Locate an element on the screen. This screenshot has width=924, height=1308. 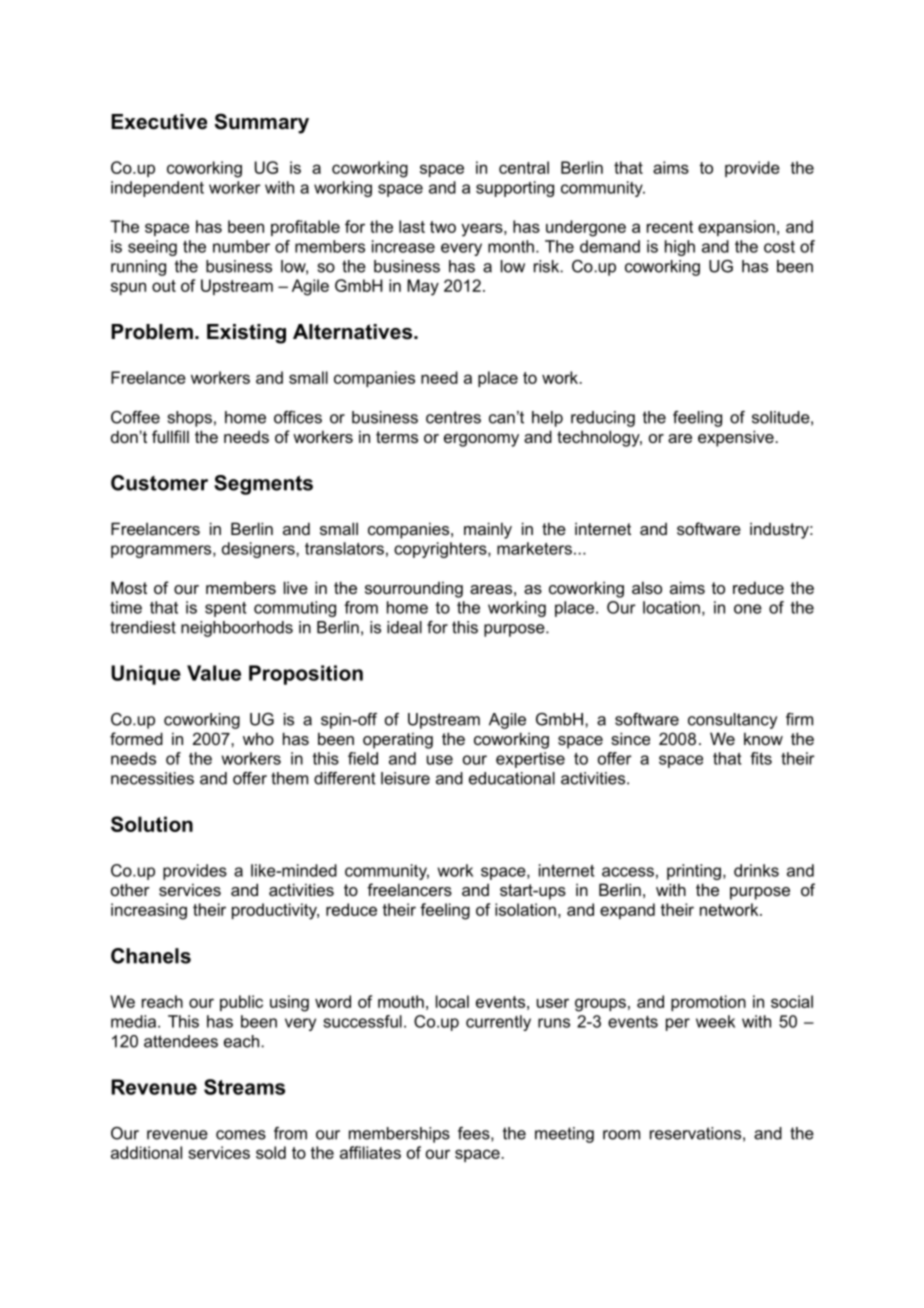
Executive is located at coordinates (159, 122).
